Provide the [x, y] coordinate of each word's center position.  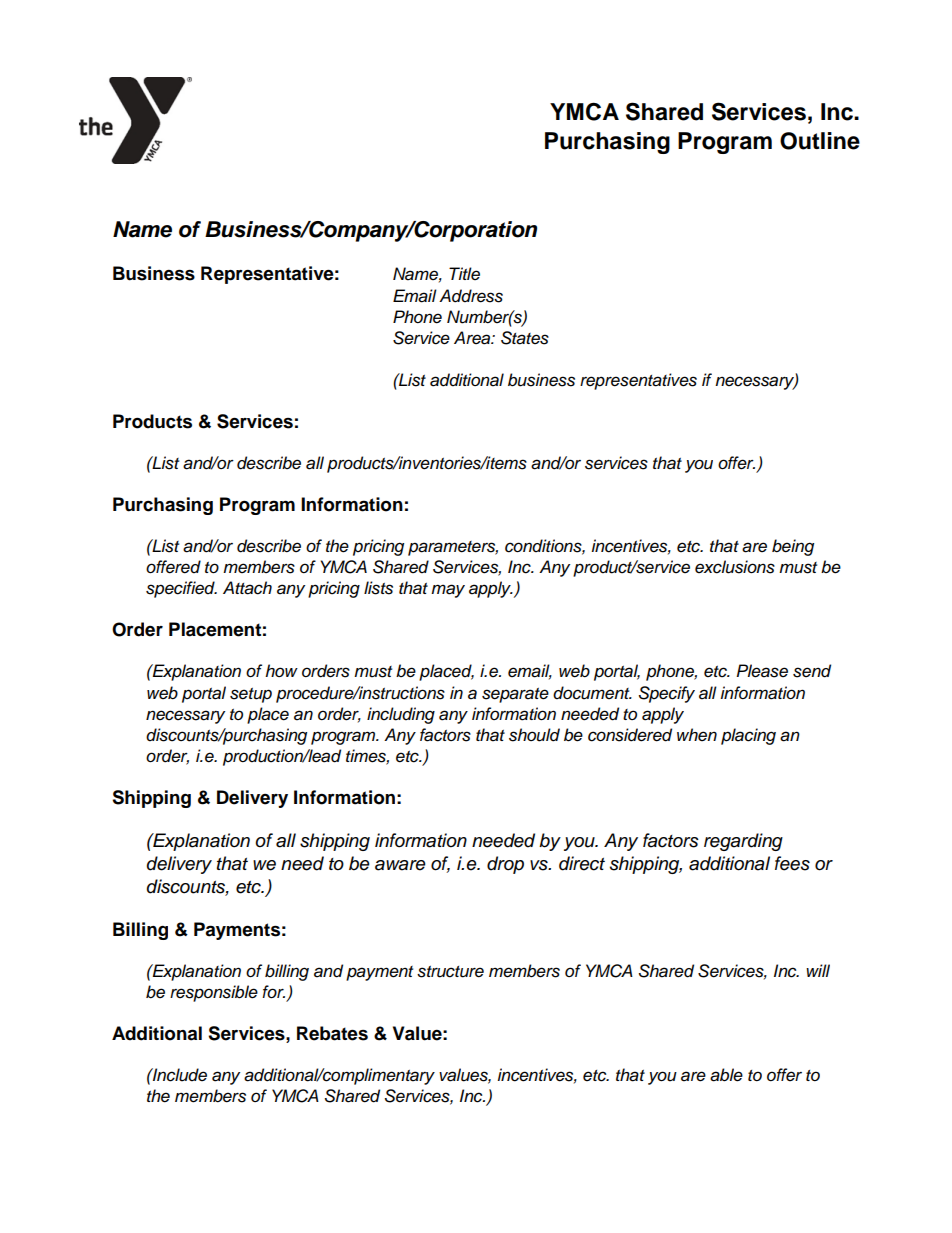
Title [464, 273]
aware [400, 865]
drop [505, 865]
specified [181, 589]
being [793, 547]
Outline [820, 141]
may [448, 591]
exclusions [735, 567]
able [726, 1075]
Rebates [332, 1033]
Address [471, 296]
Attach [247, 588]
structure [450, 972]
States [525, 338]
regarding [743, 842]
